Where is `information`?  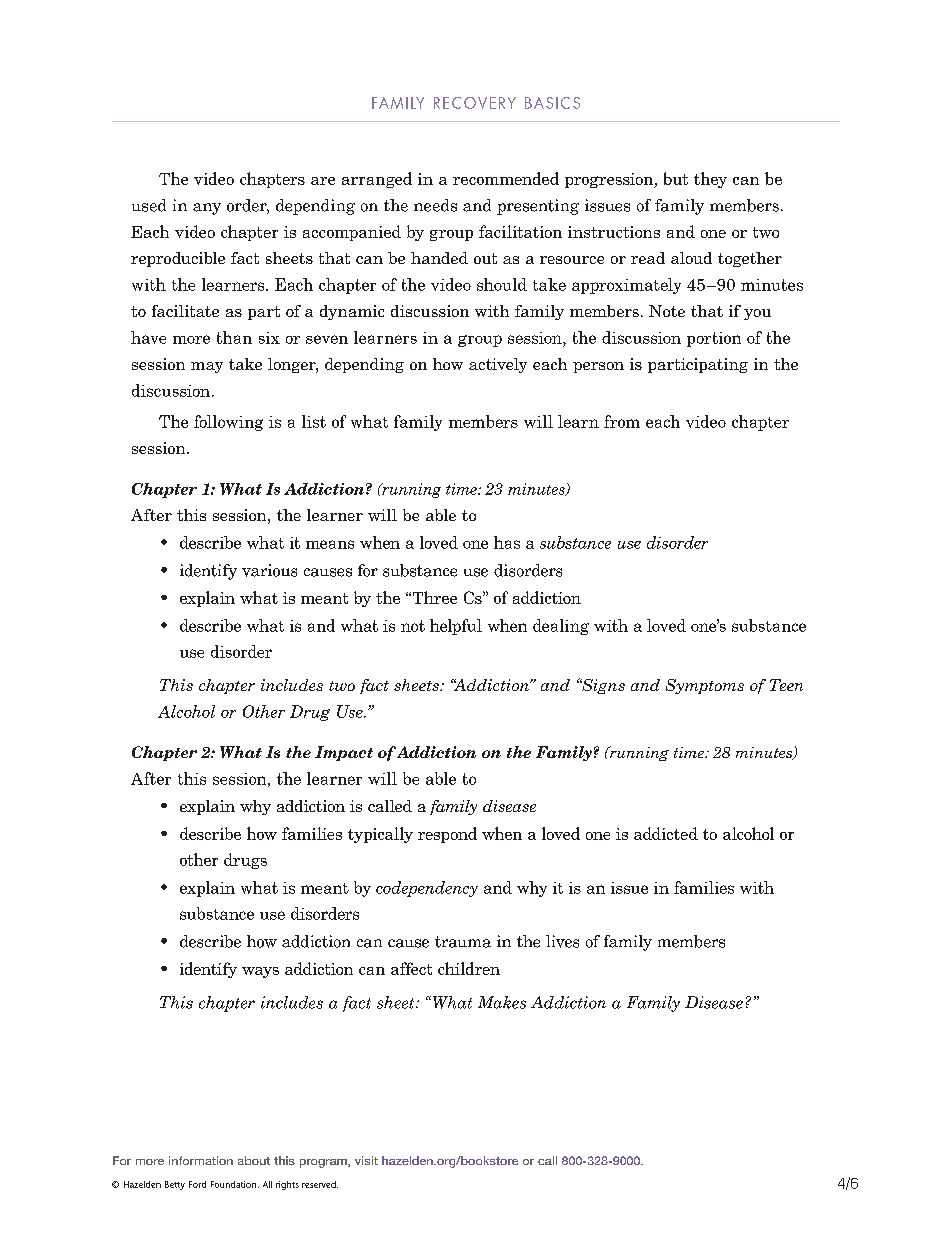
information is located at coordinates (201, 1160).
